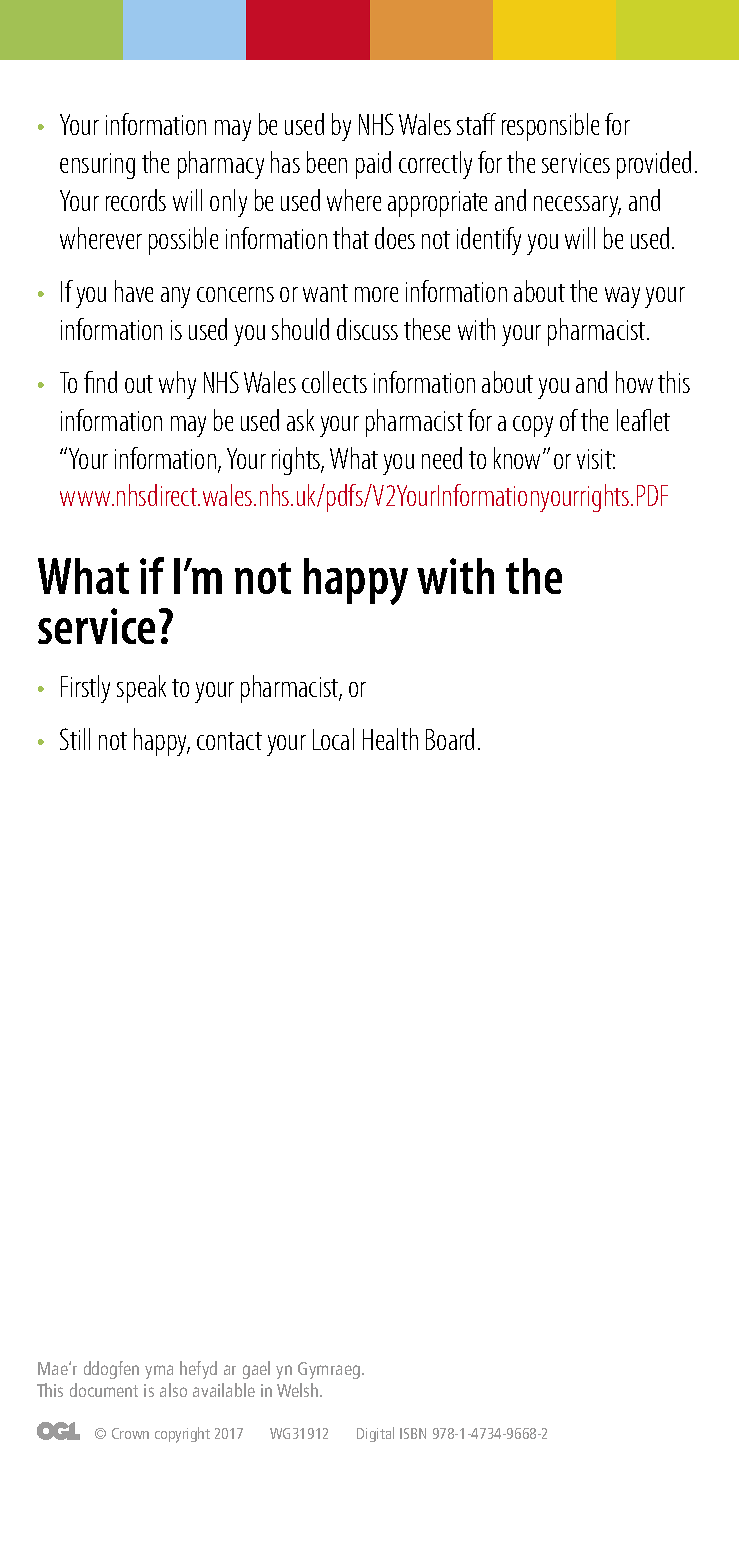 This document has height=1568, width=739. I want to click on need, so click(442, 458).
